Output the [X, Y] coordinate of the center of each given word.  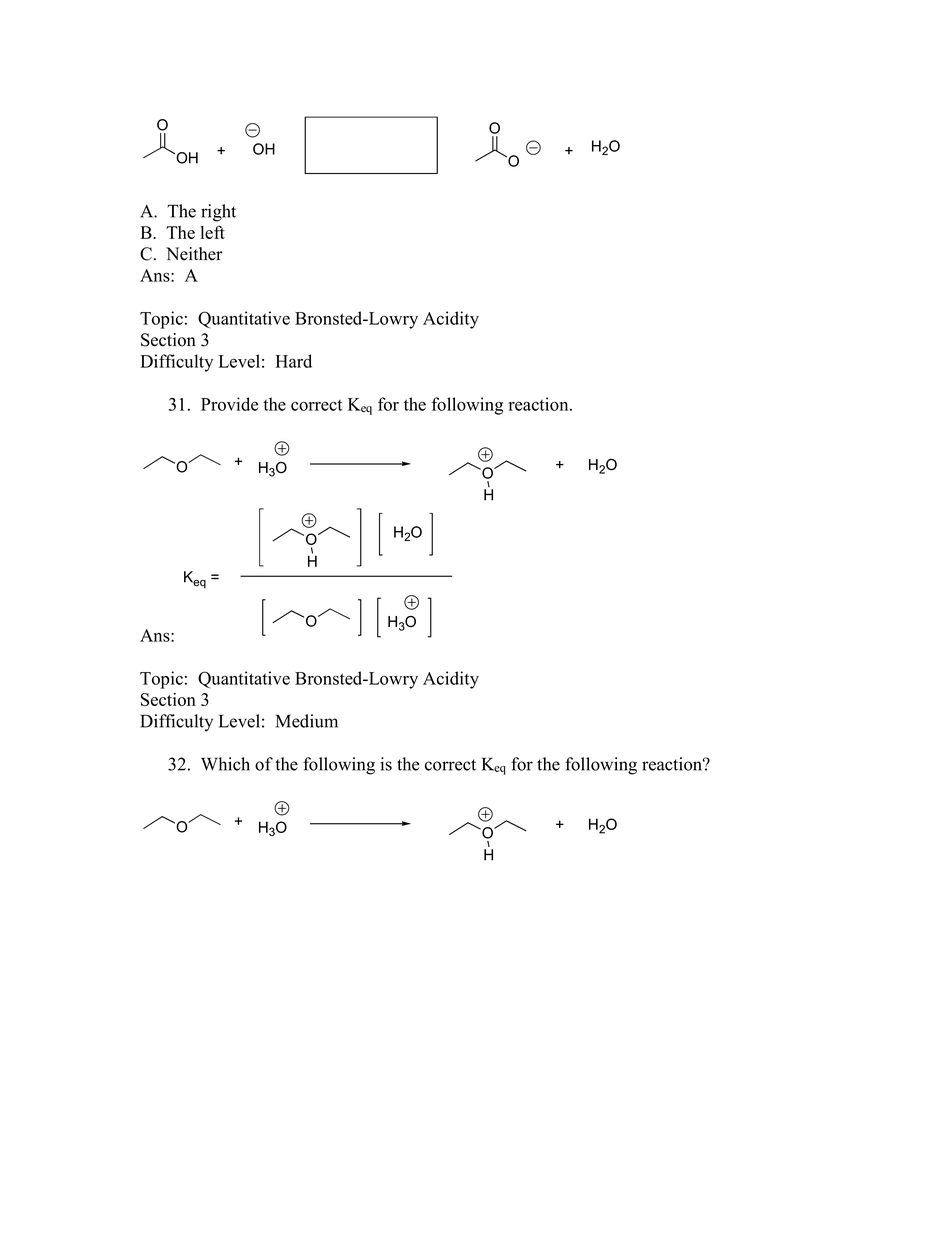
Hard [293, 361]
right [218, 213]
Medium [307, 721]
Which [225, 764]
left [212, 232]
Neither [194, 254]
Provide [229, 404]
